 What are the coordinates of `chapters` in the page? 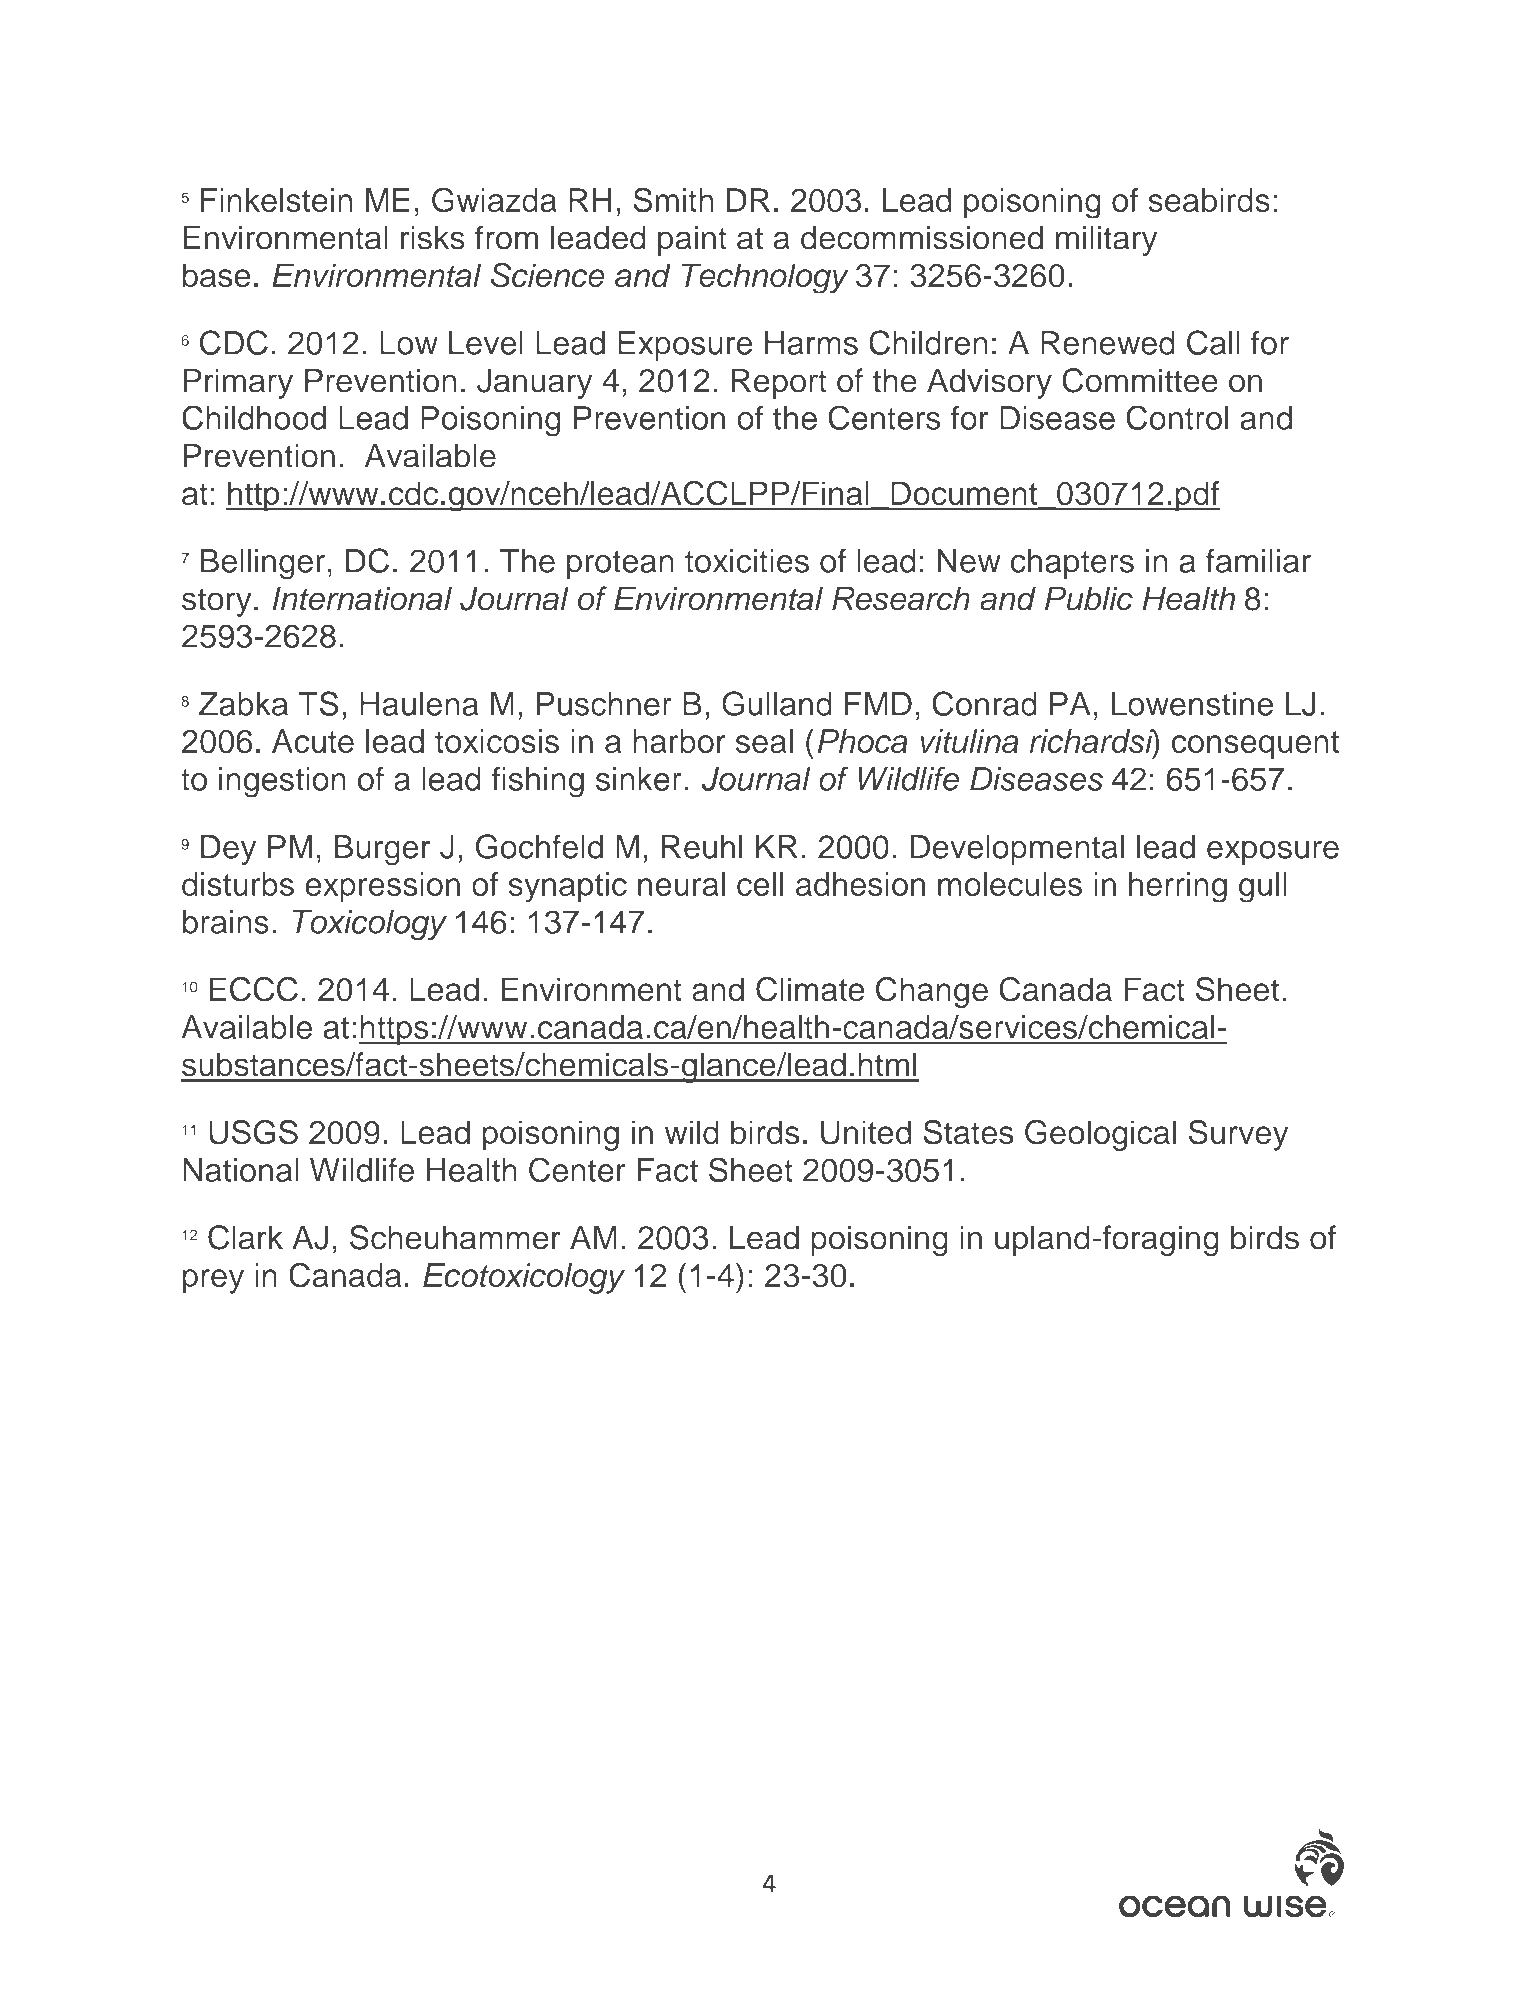 It's located at (1072, 564).
